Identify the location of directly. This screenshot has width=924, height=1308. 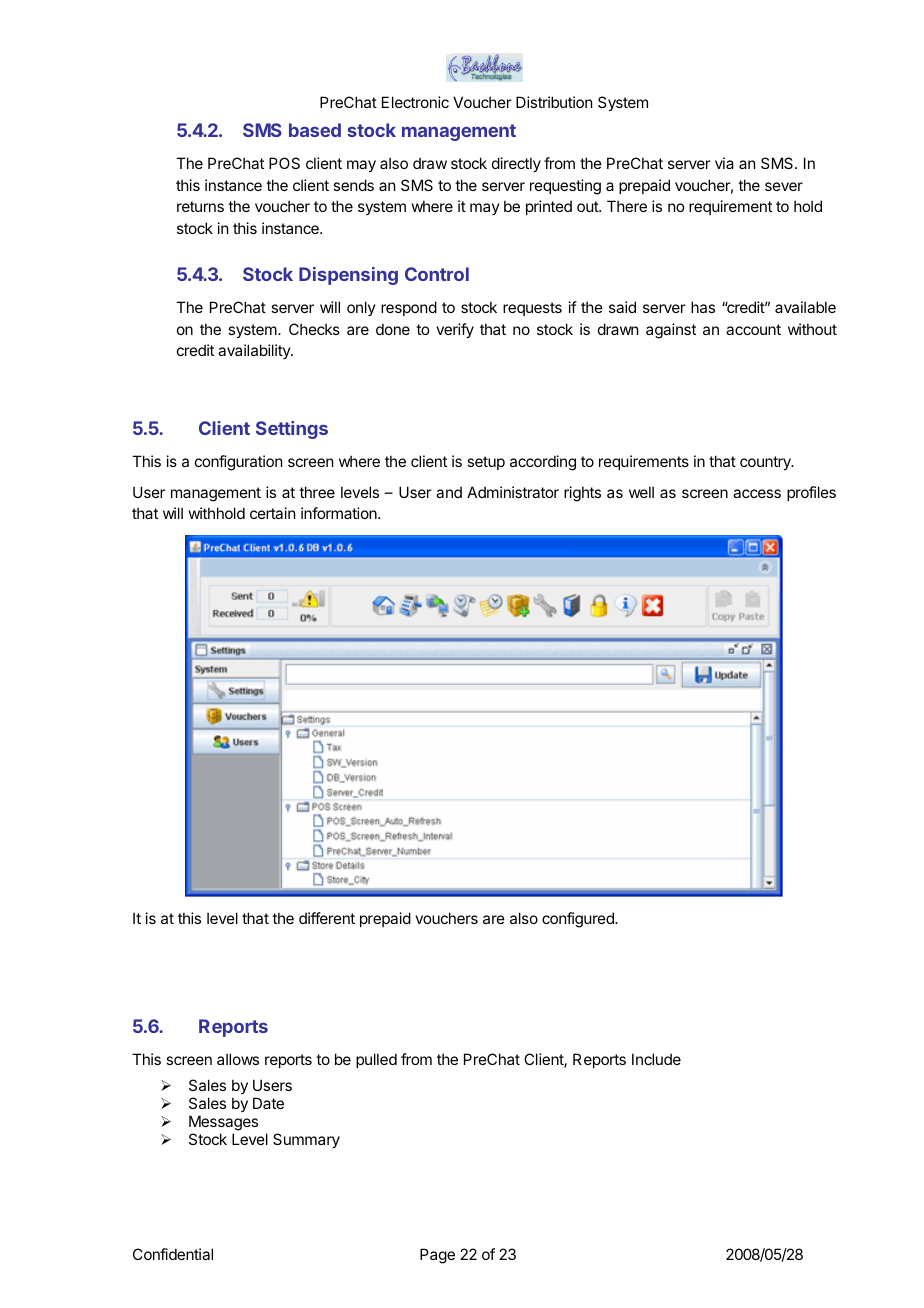
(516, 164).
